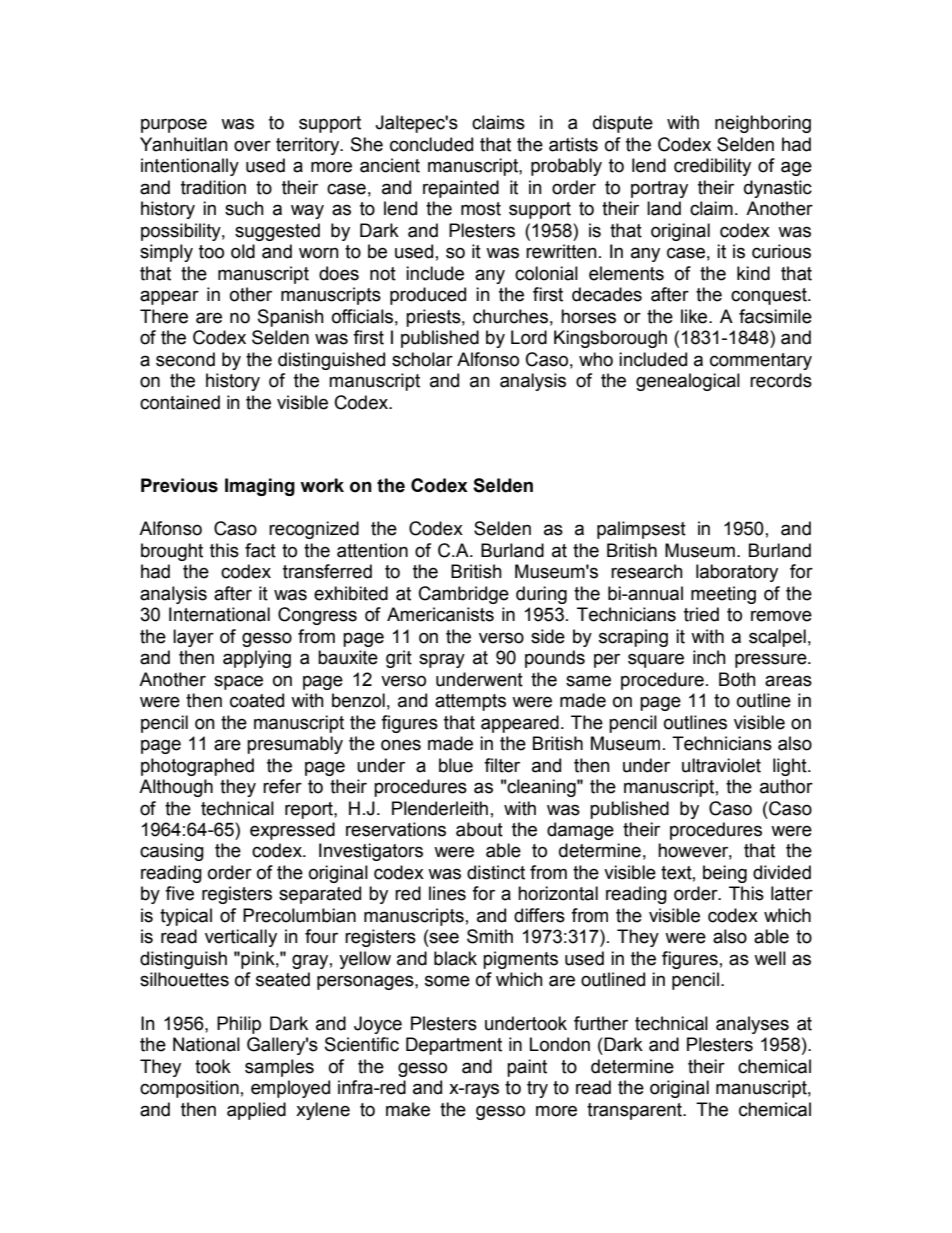  I want to click on layer, so click(193, 638).
